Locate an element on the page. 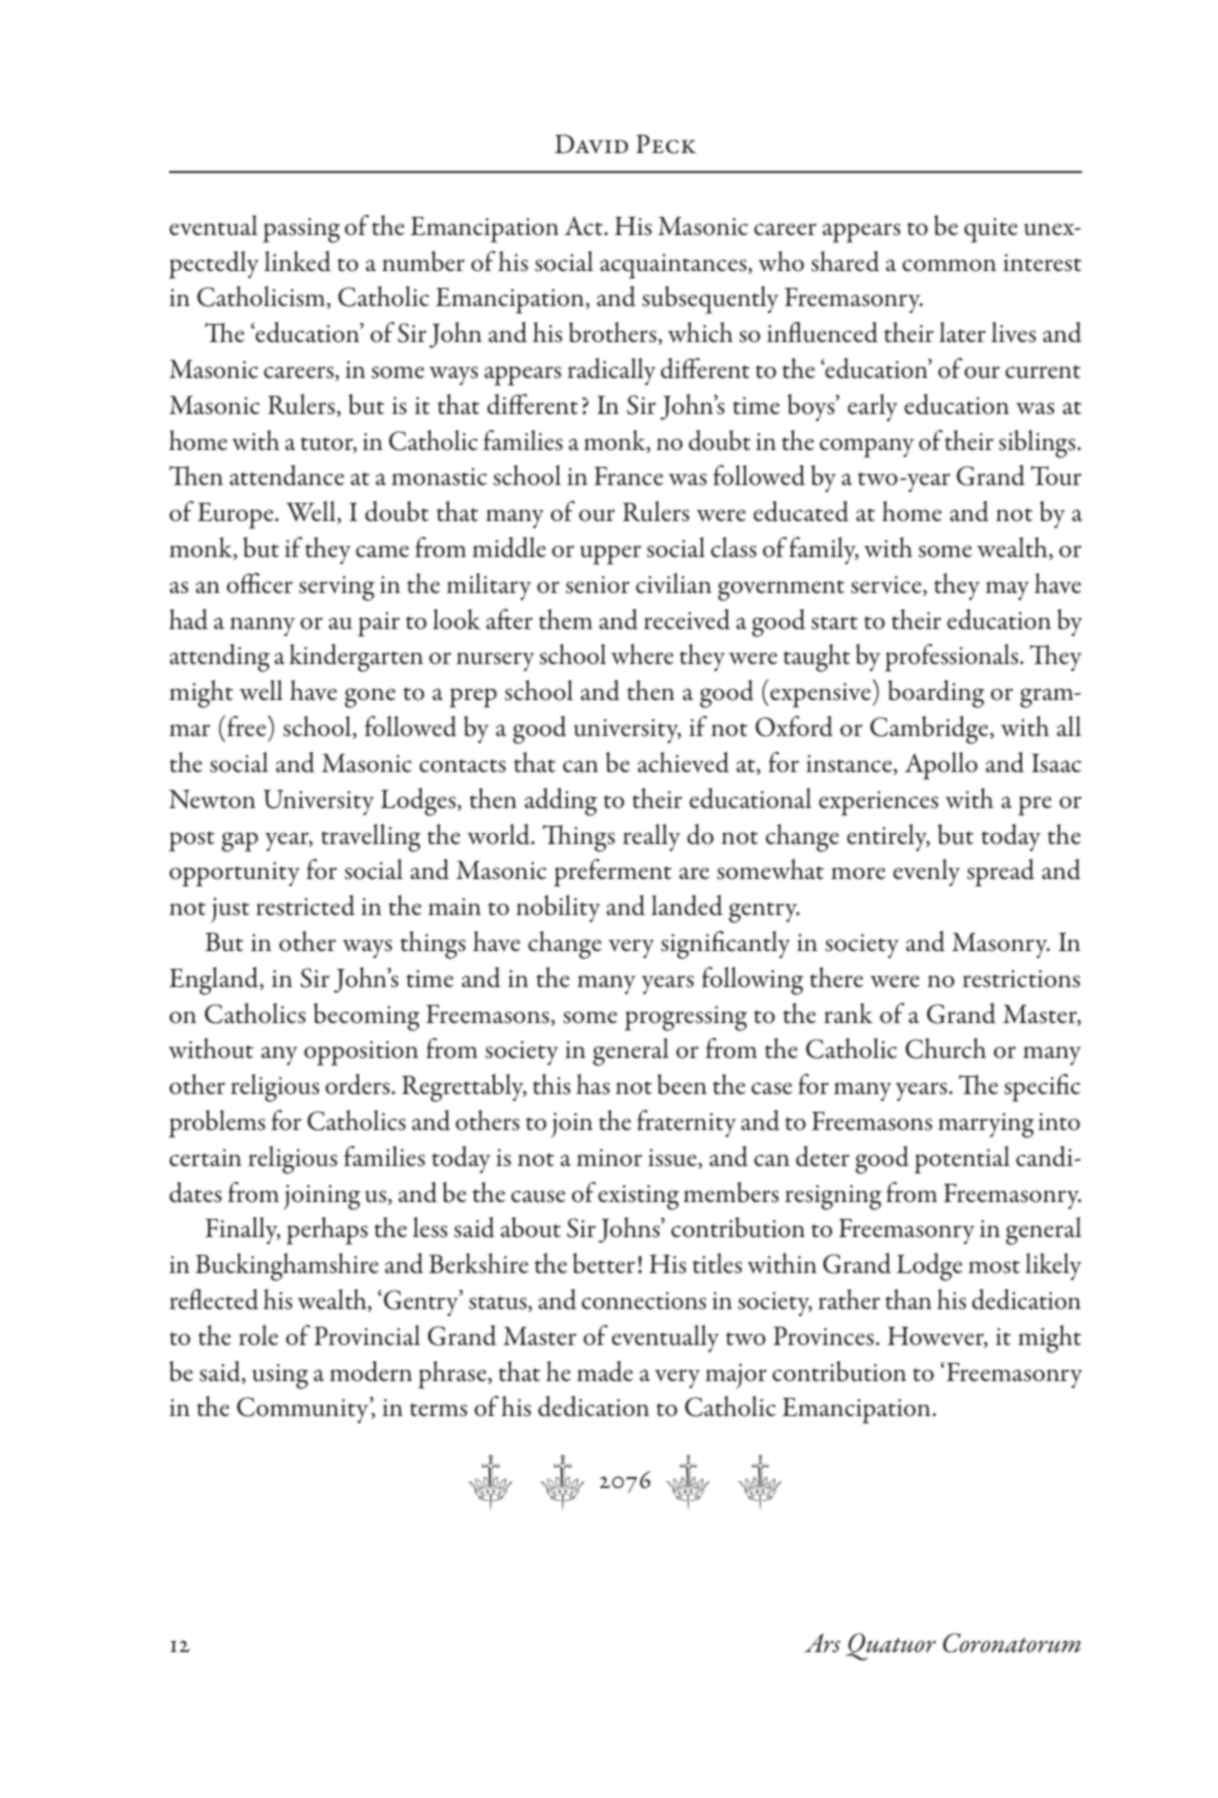 Image resolution: width=1218 pixels, height=1798 pixels. quite is located at coordinates (991, 230).
